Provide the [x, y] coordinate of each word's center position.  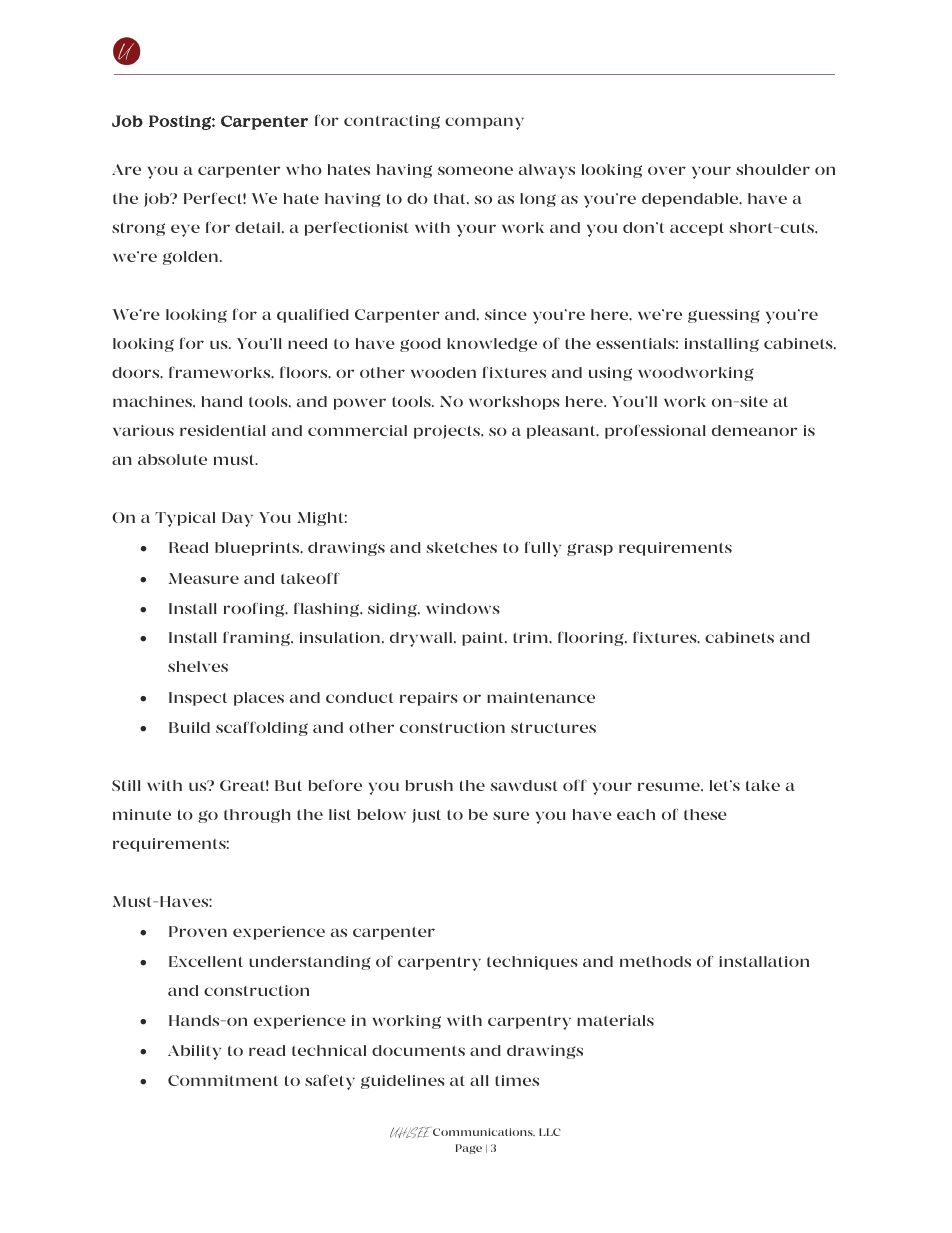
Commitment [223, 1080]
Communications [484, 1132]
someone [475, 170]
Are [126, 169]
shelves [198, 666]
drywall [422, 639]
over [667, 170]
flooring [592, 639]
